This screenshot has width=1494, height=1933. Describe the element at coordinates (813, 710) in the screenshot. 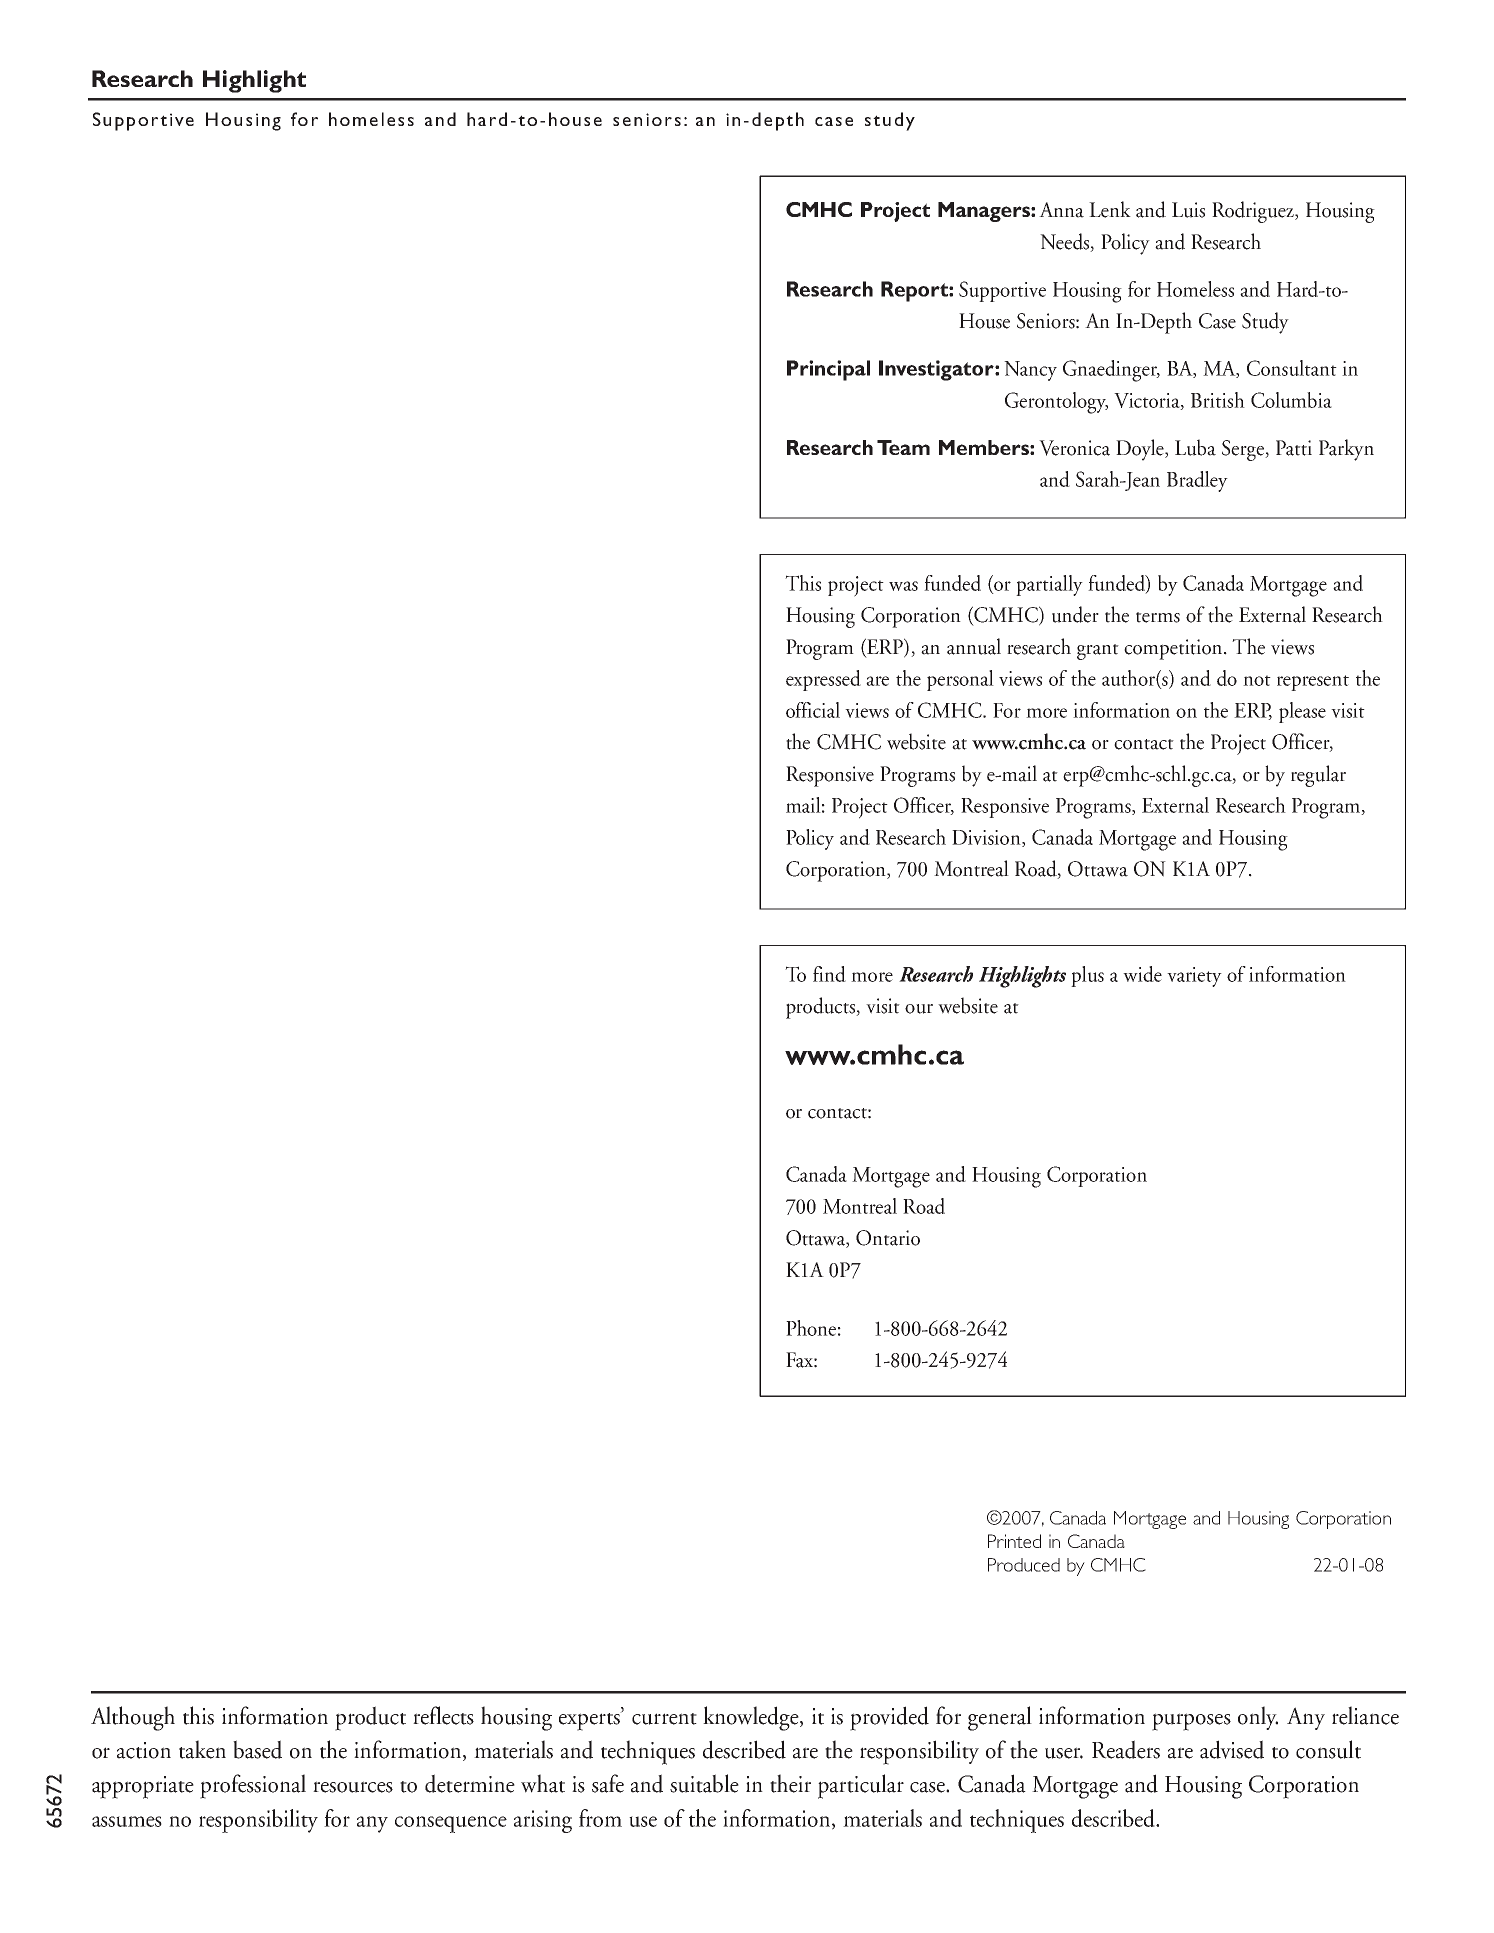

I see `official` at that location.
